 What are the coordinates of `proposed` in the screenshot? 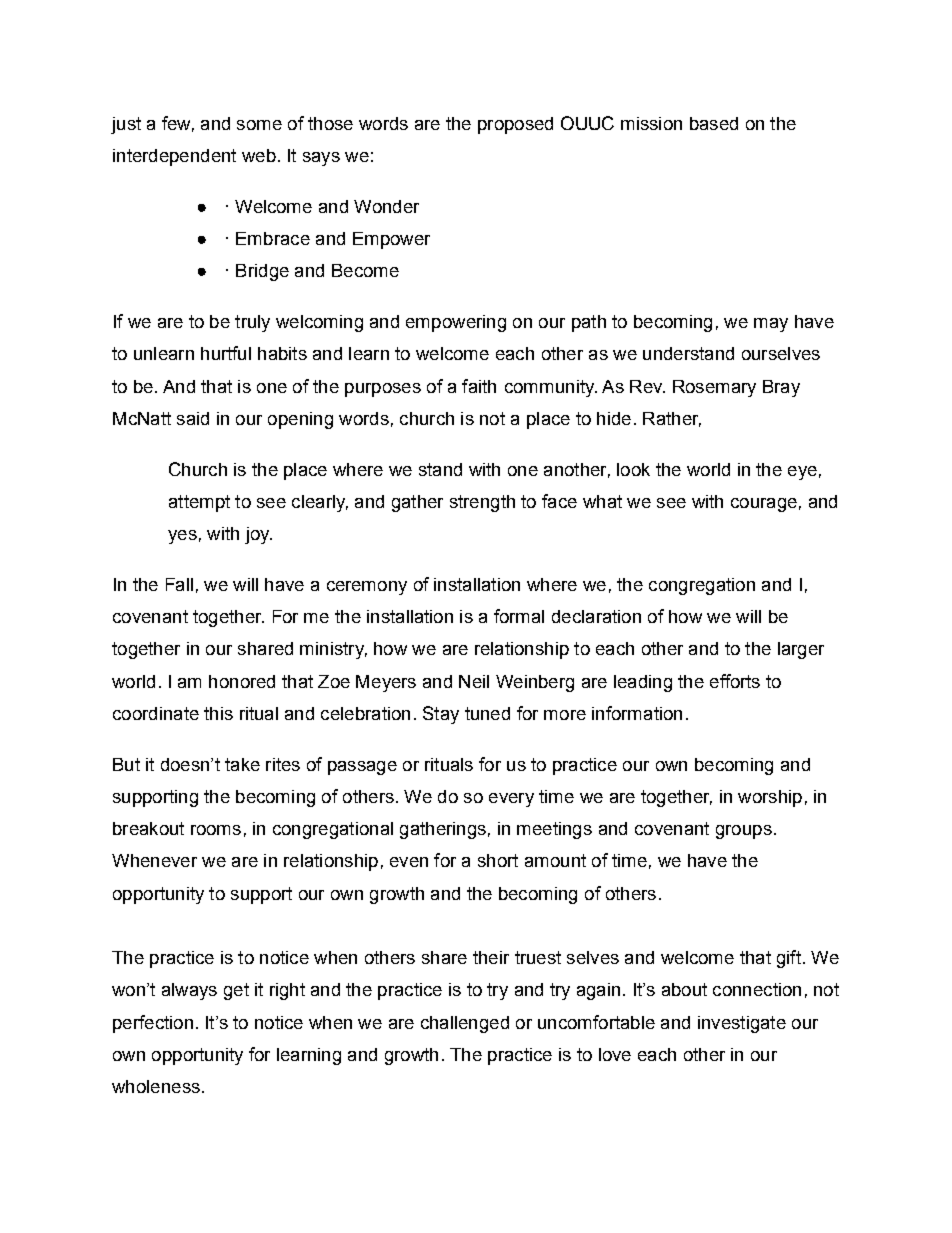 It's located at (515, 125).
